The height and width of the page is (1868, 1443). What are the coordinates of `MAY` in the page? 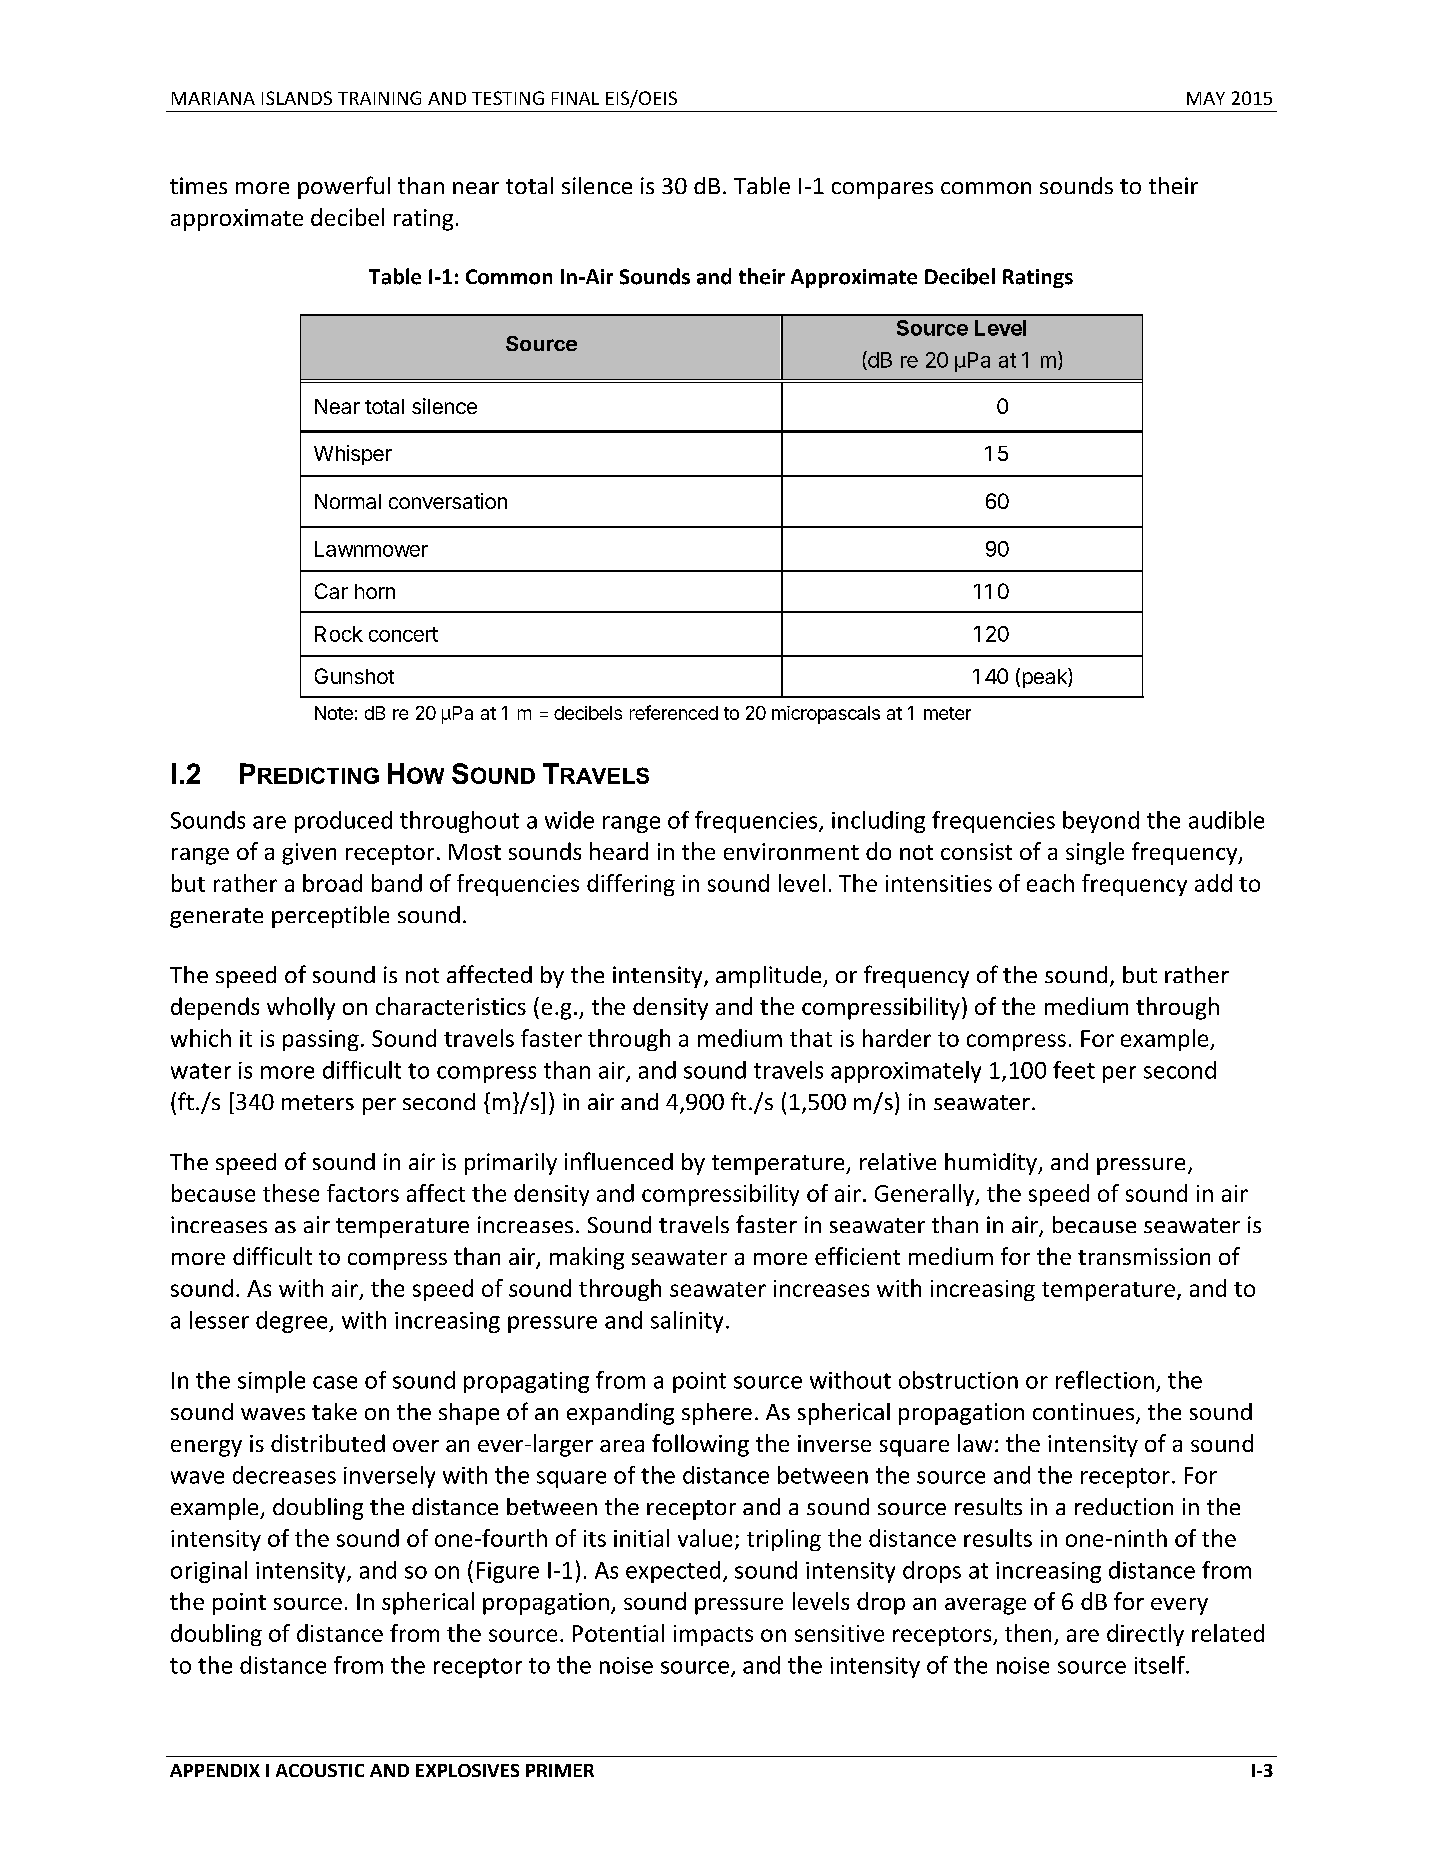 It's located at (1206, 98).
